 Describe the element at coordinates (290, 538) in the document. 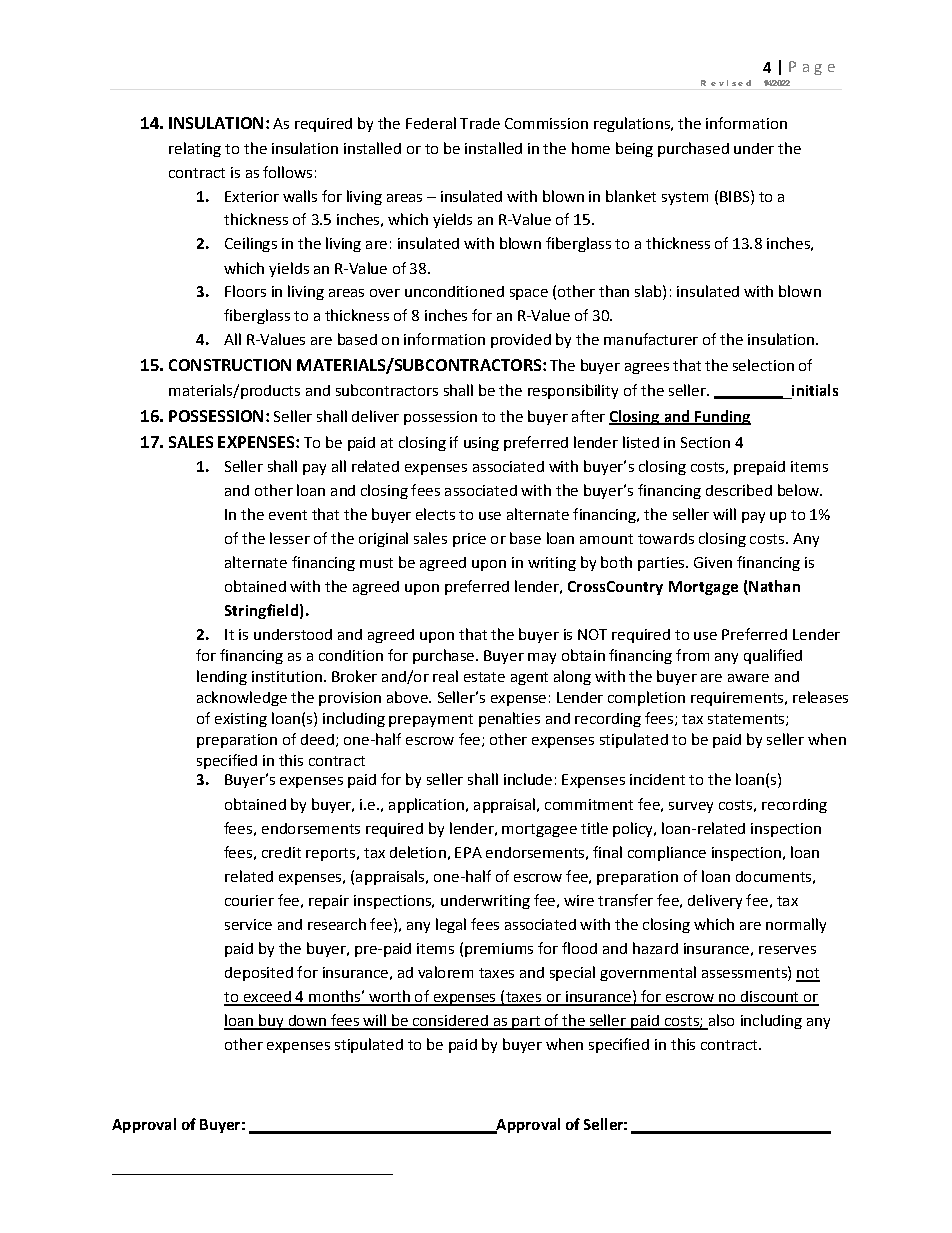

I see `lesser` at that location.
